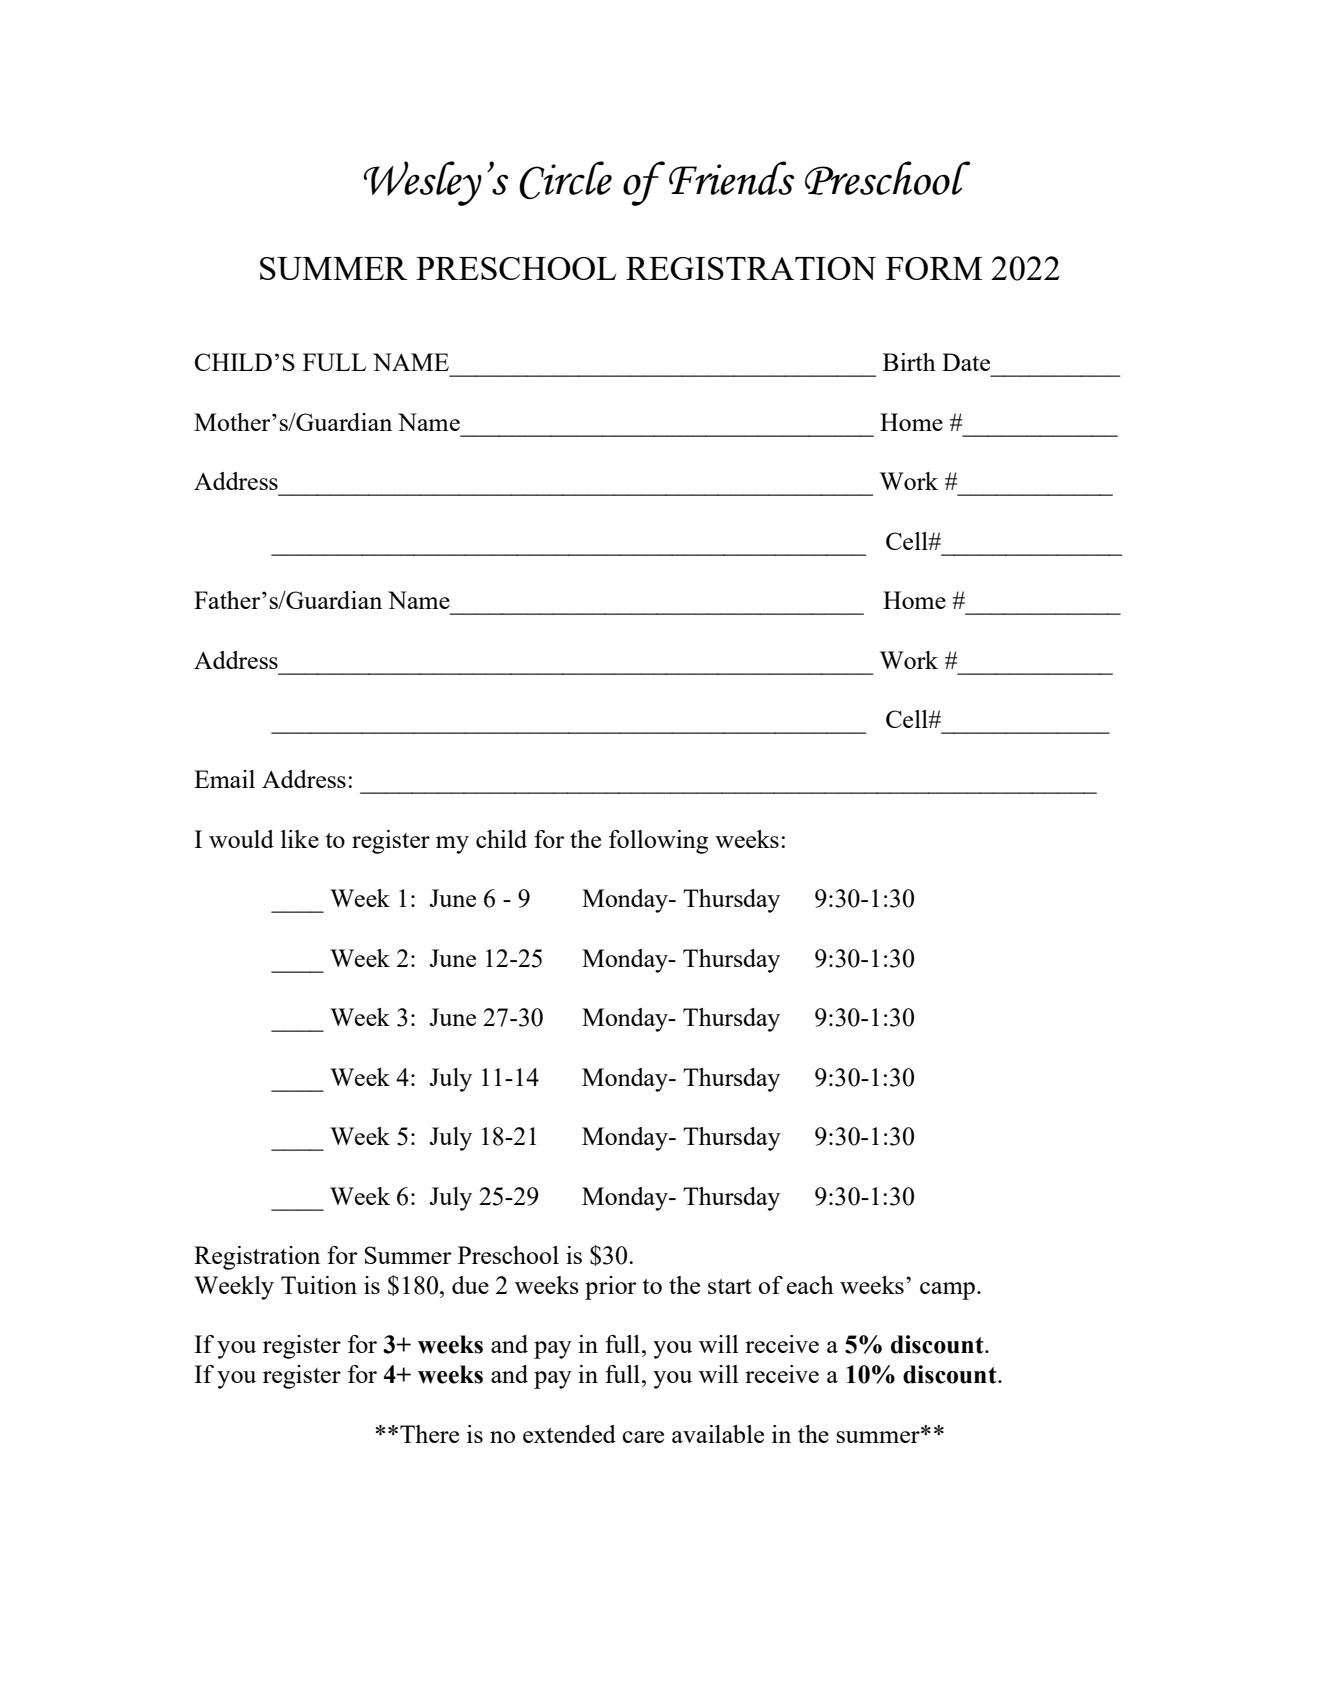 The height and width of the page is (1708, 1320). What do you see at coordinates (429, 1434) in the page?
I see `There` at bounding box center [429, 1434].
